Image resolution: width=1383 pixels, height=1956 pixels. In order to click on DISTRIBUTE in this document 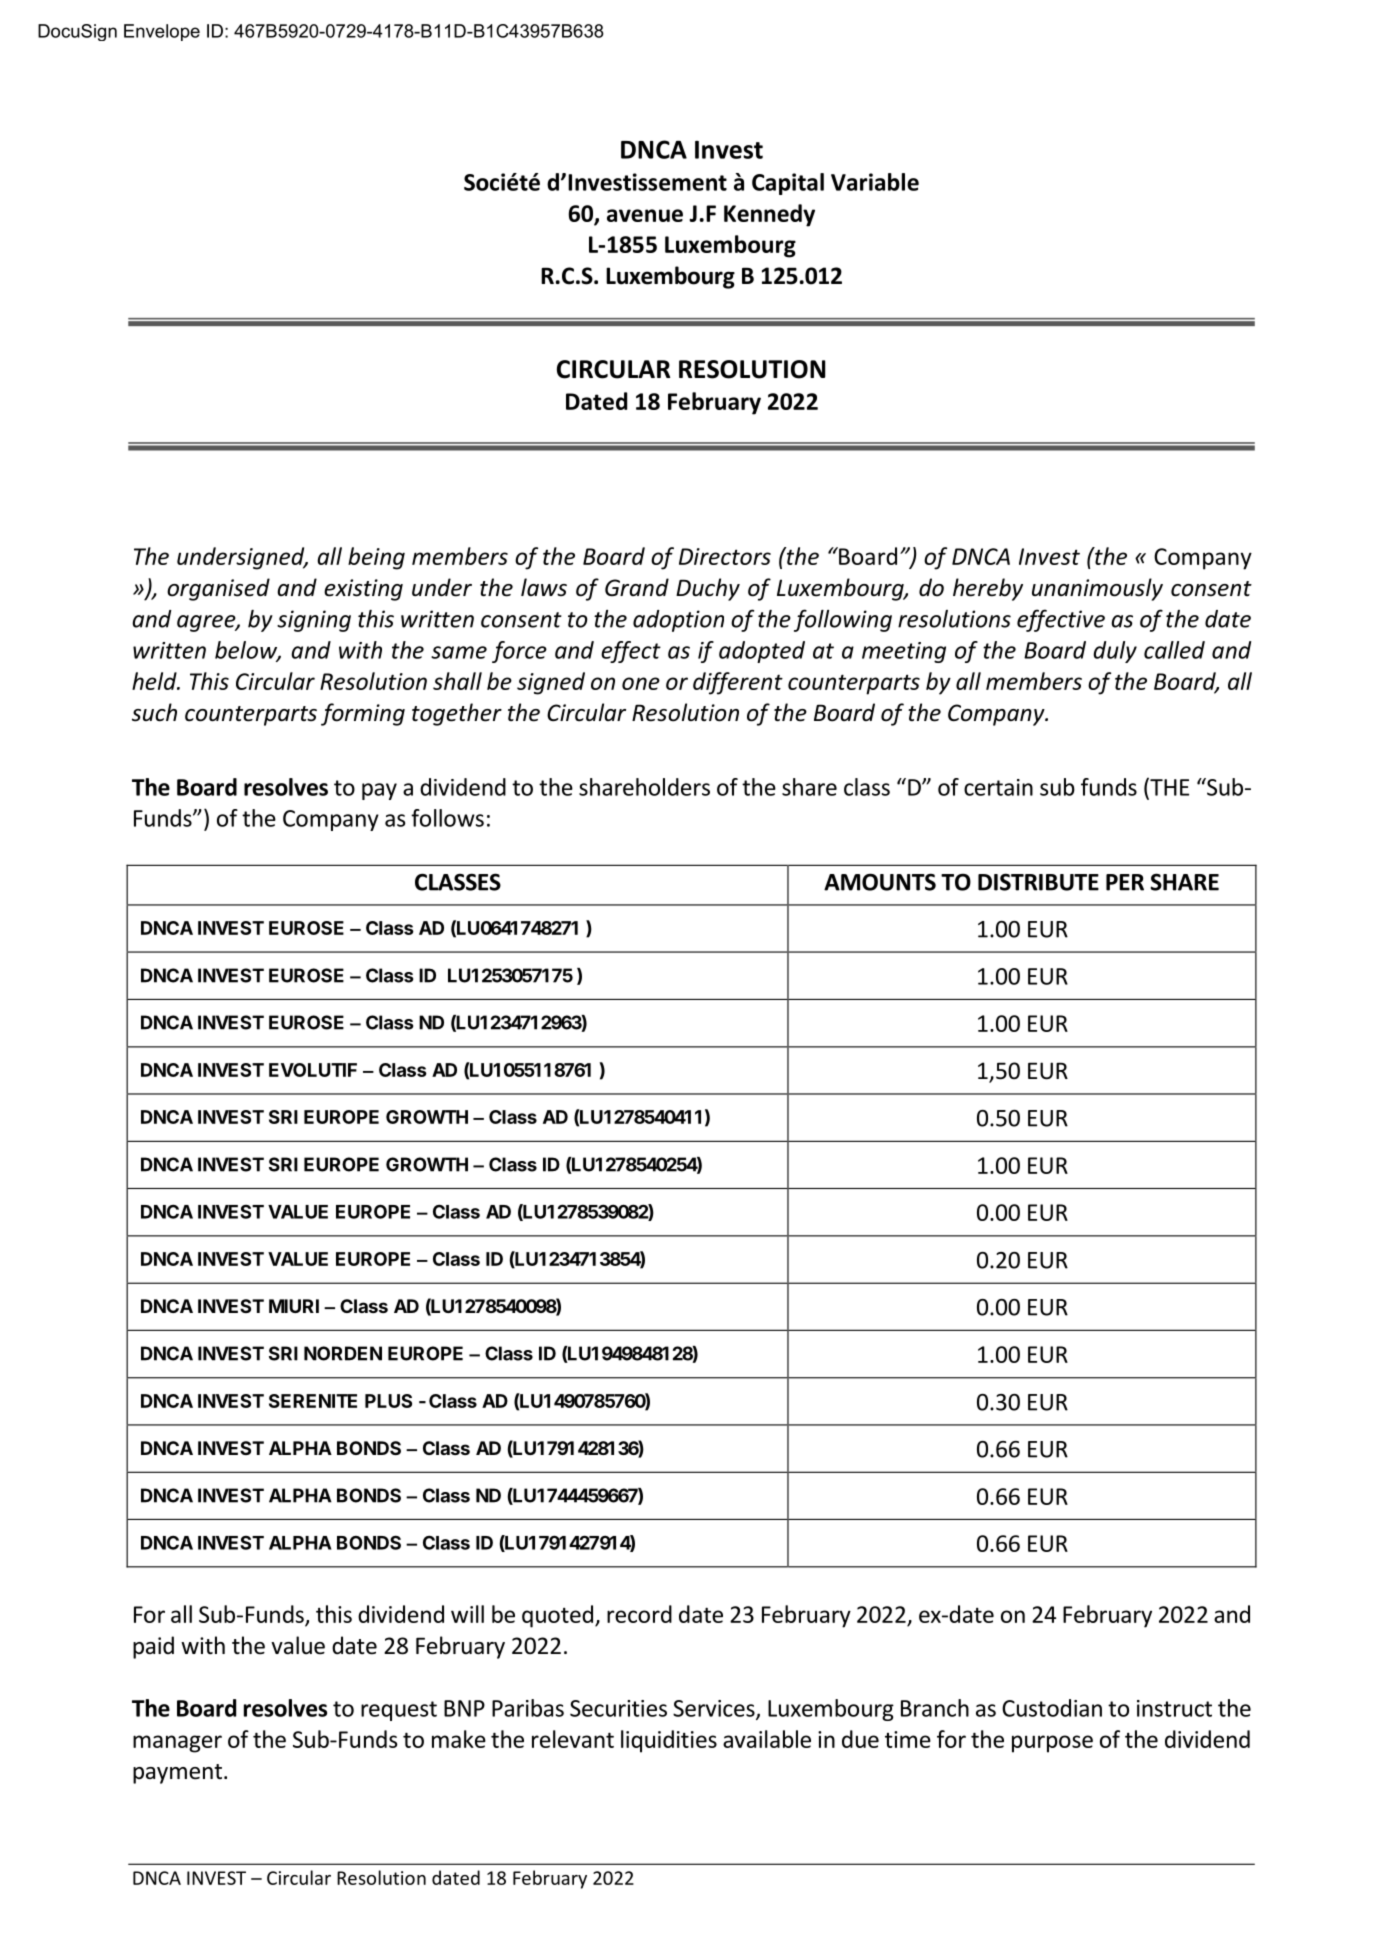, I will do `click(1038, 882)`.
